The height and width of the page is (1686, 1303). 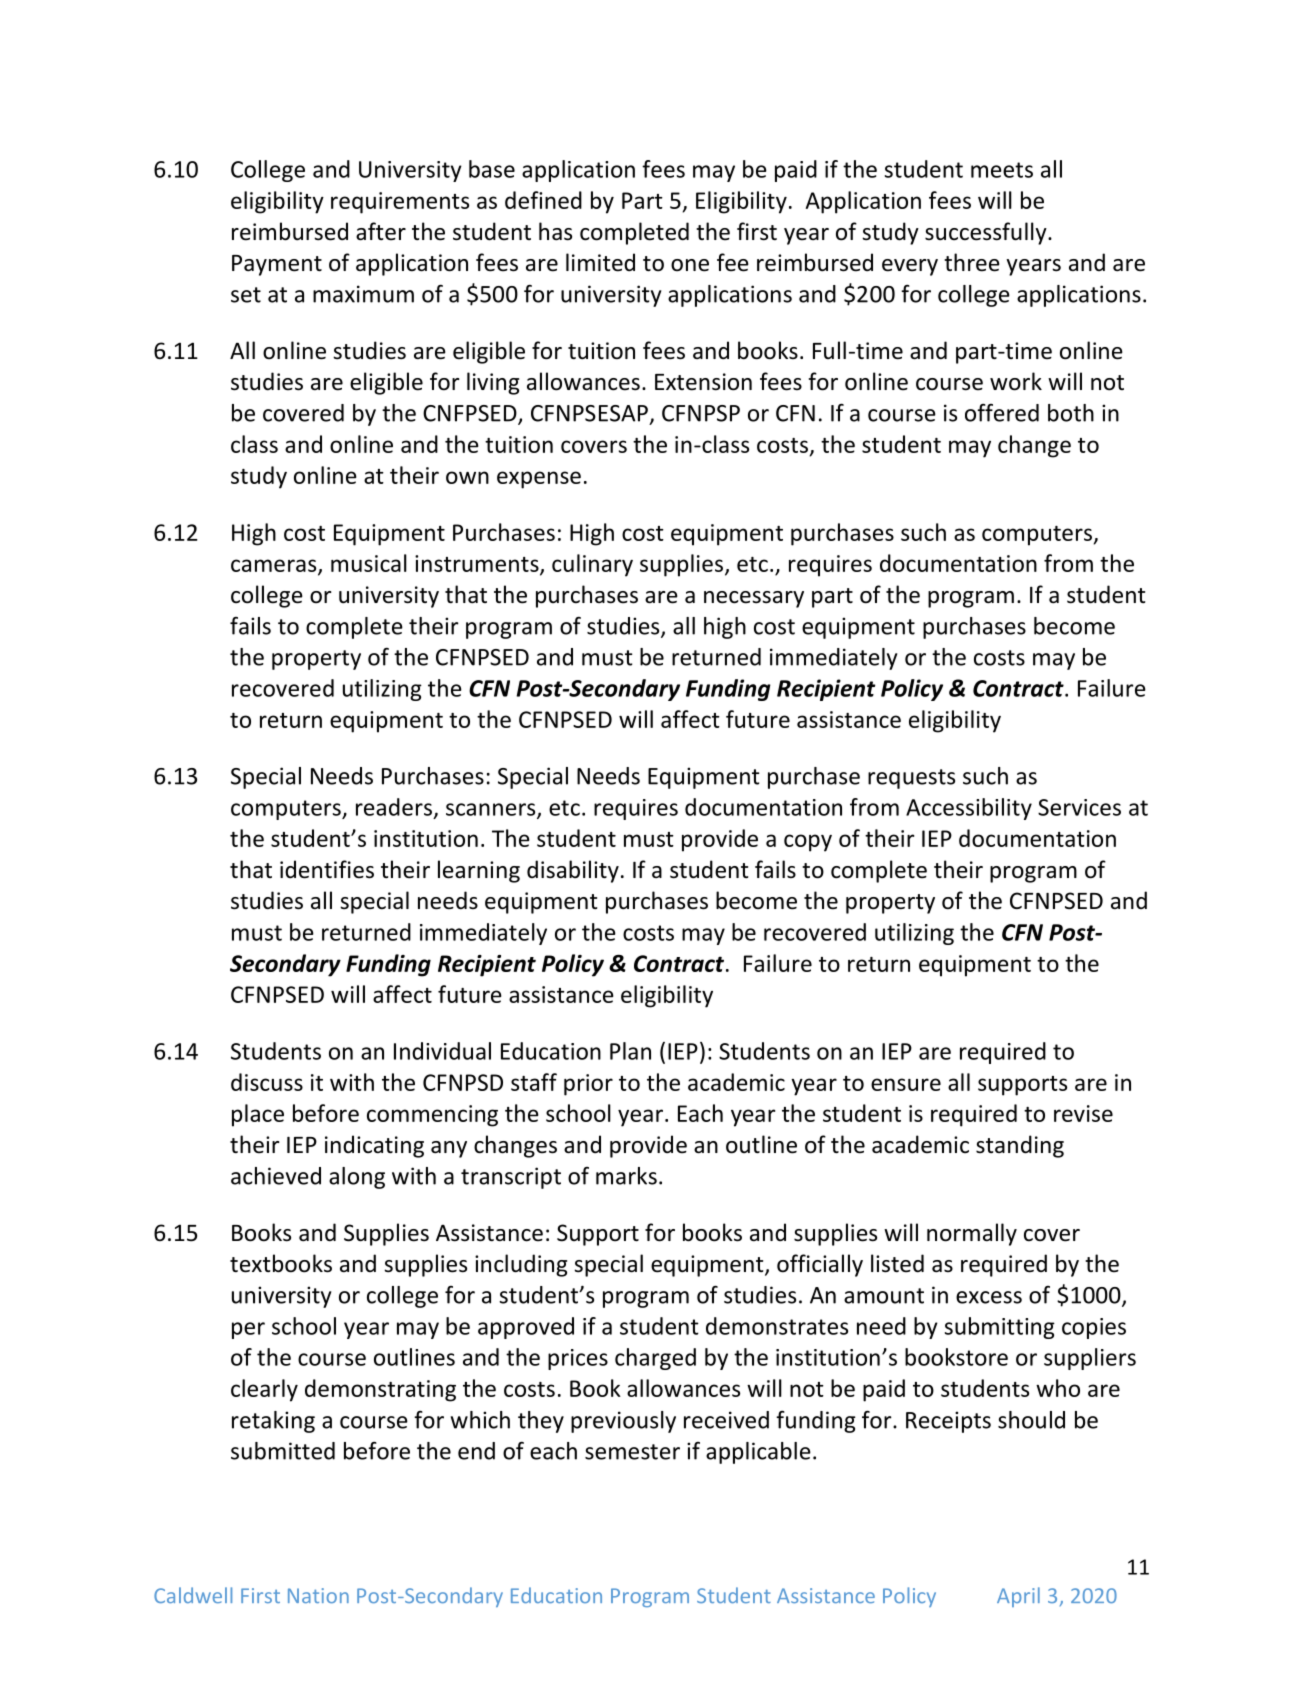 What do you see at coordinates (318, 1595) in the page?
I see `Nation` at bounding box center [318, 1595].
